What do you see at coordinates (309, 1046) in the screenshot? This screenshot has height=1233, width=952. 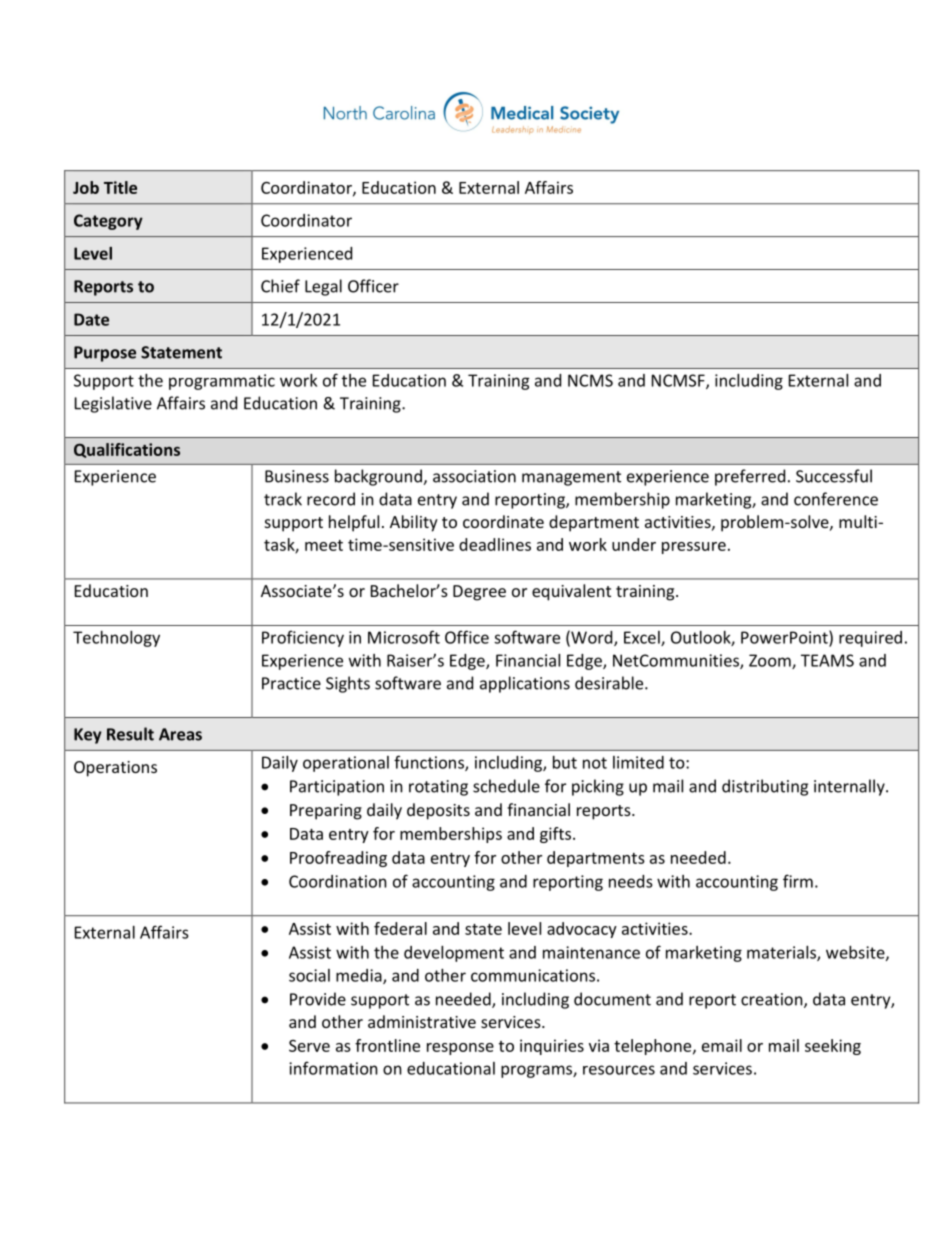 I see `Serve` at bounding box center [309, 1046].
